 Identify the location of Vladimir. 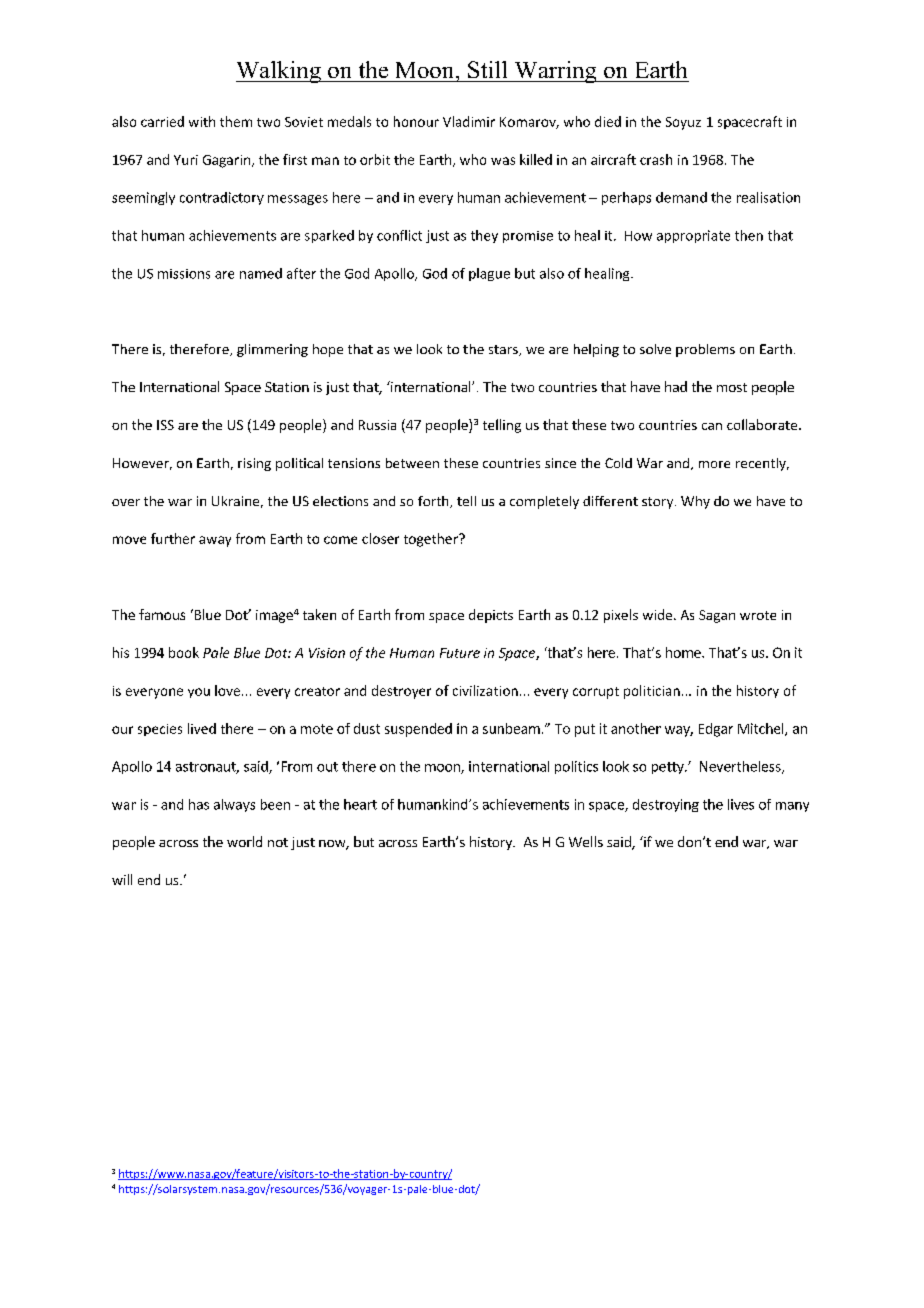
(469, 121).
